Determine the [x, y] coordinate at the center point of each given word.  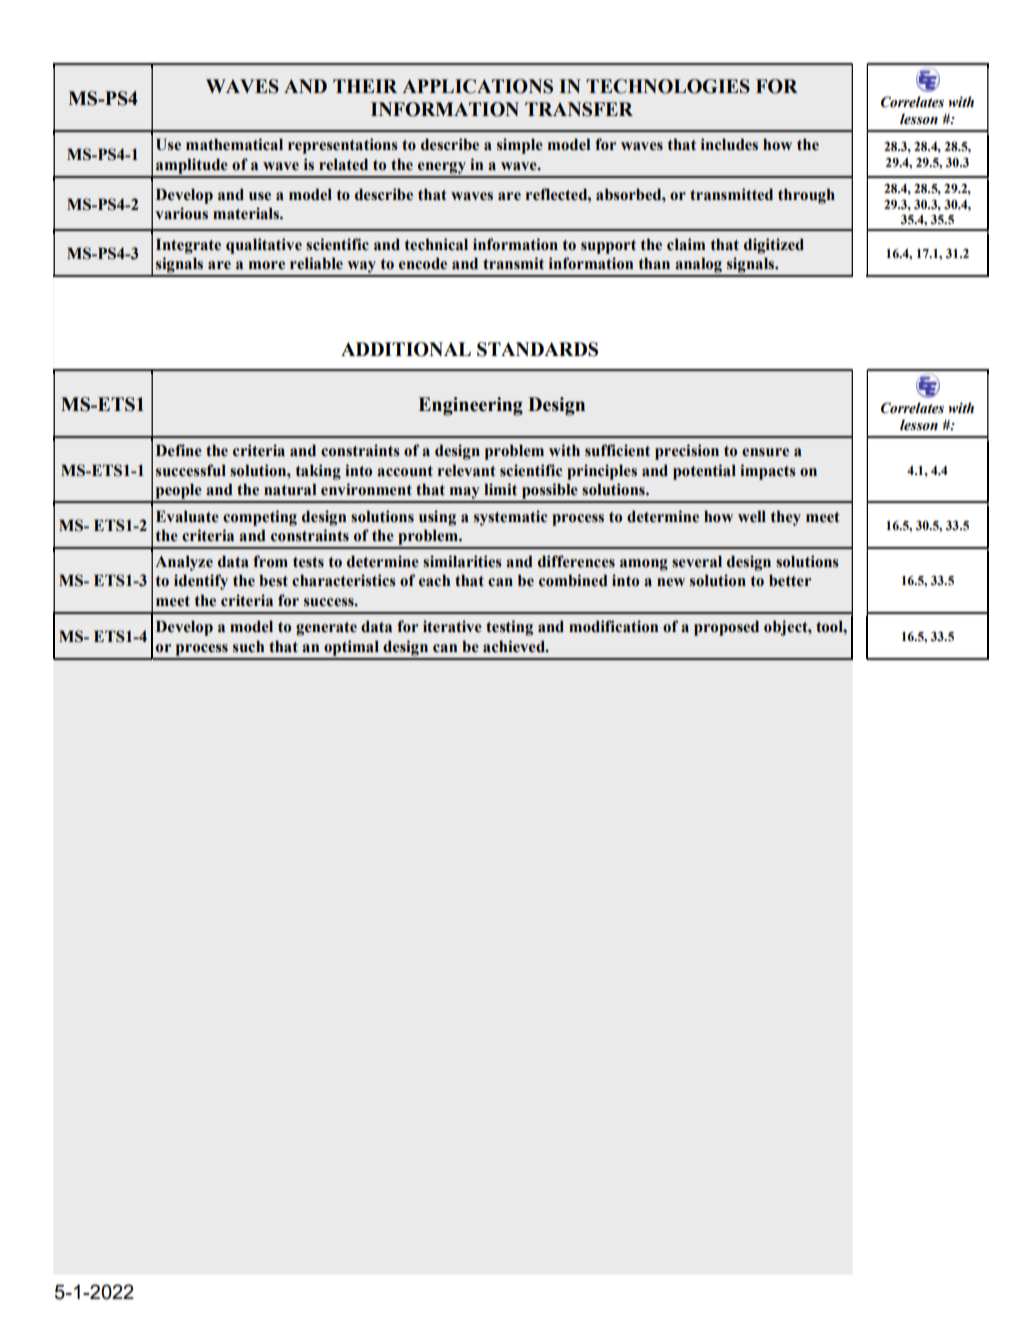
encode [423, 263]
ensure [765, 452]
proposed [726, 628]
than [654, 263]
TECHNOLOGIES [668, 86]
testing [509, 628]
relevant [467, 470]
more [267, 265]
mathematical [234, 144]
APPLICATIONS [477, 86]
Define [179, 450]
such [248, 646]
